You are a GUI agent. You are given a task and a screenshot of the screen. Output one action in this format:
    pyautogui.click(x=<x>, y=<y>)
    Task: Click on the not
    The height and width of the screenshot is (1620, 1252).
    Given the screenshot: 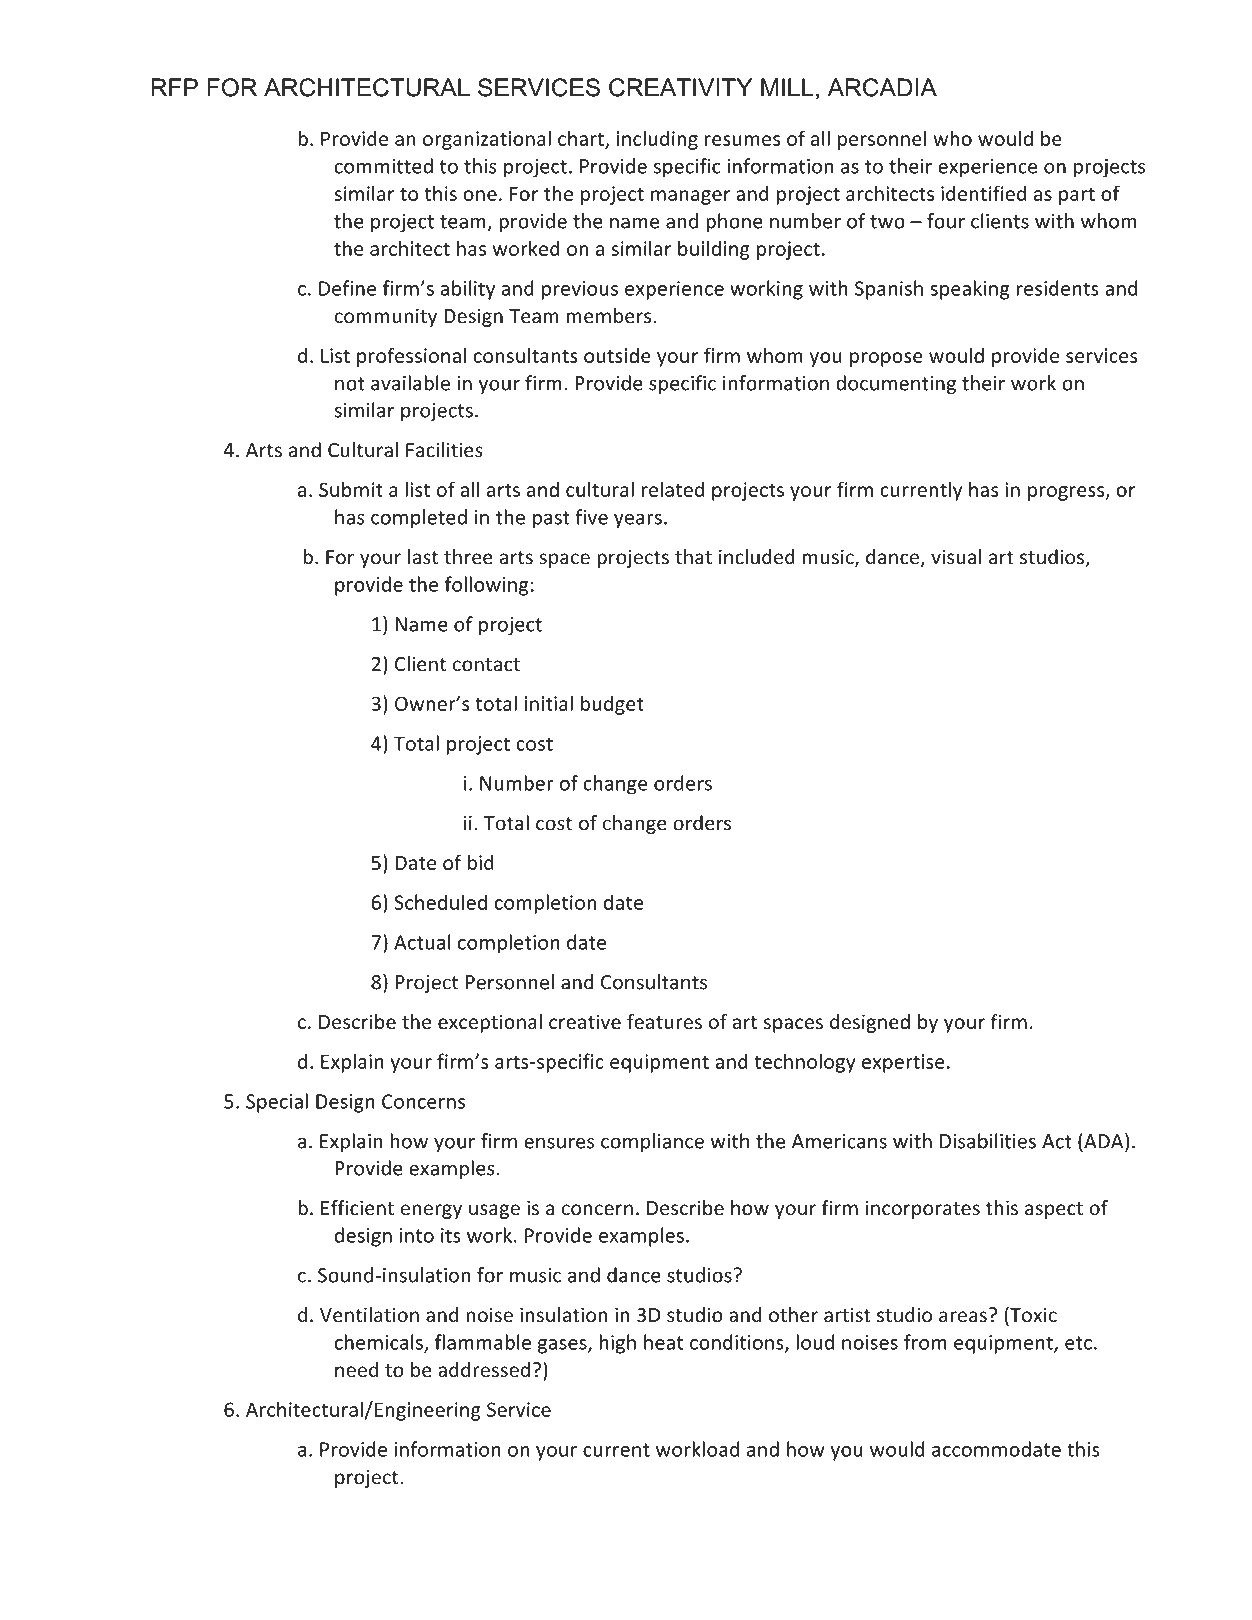 What is the action you would take?
    pyautogui.click(x=350, y=384)
